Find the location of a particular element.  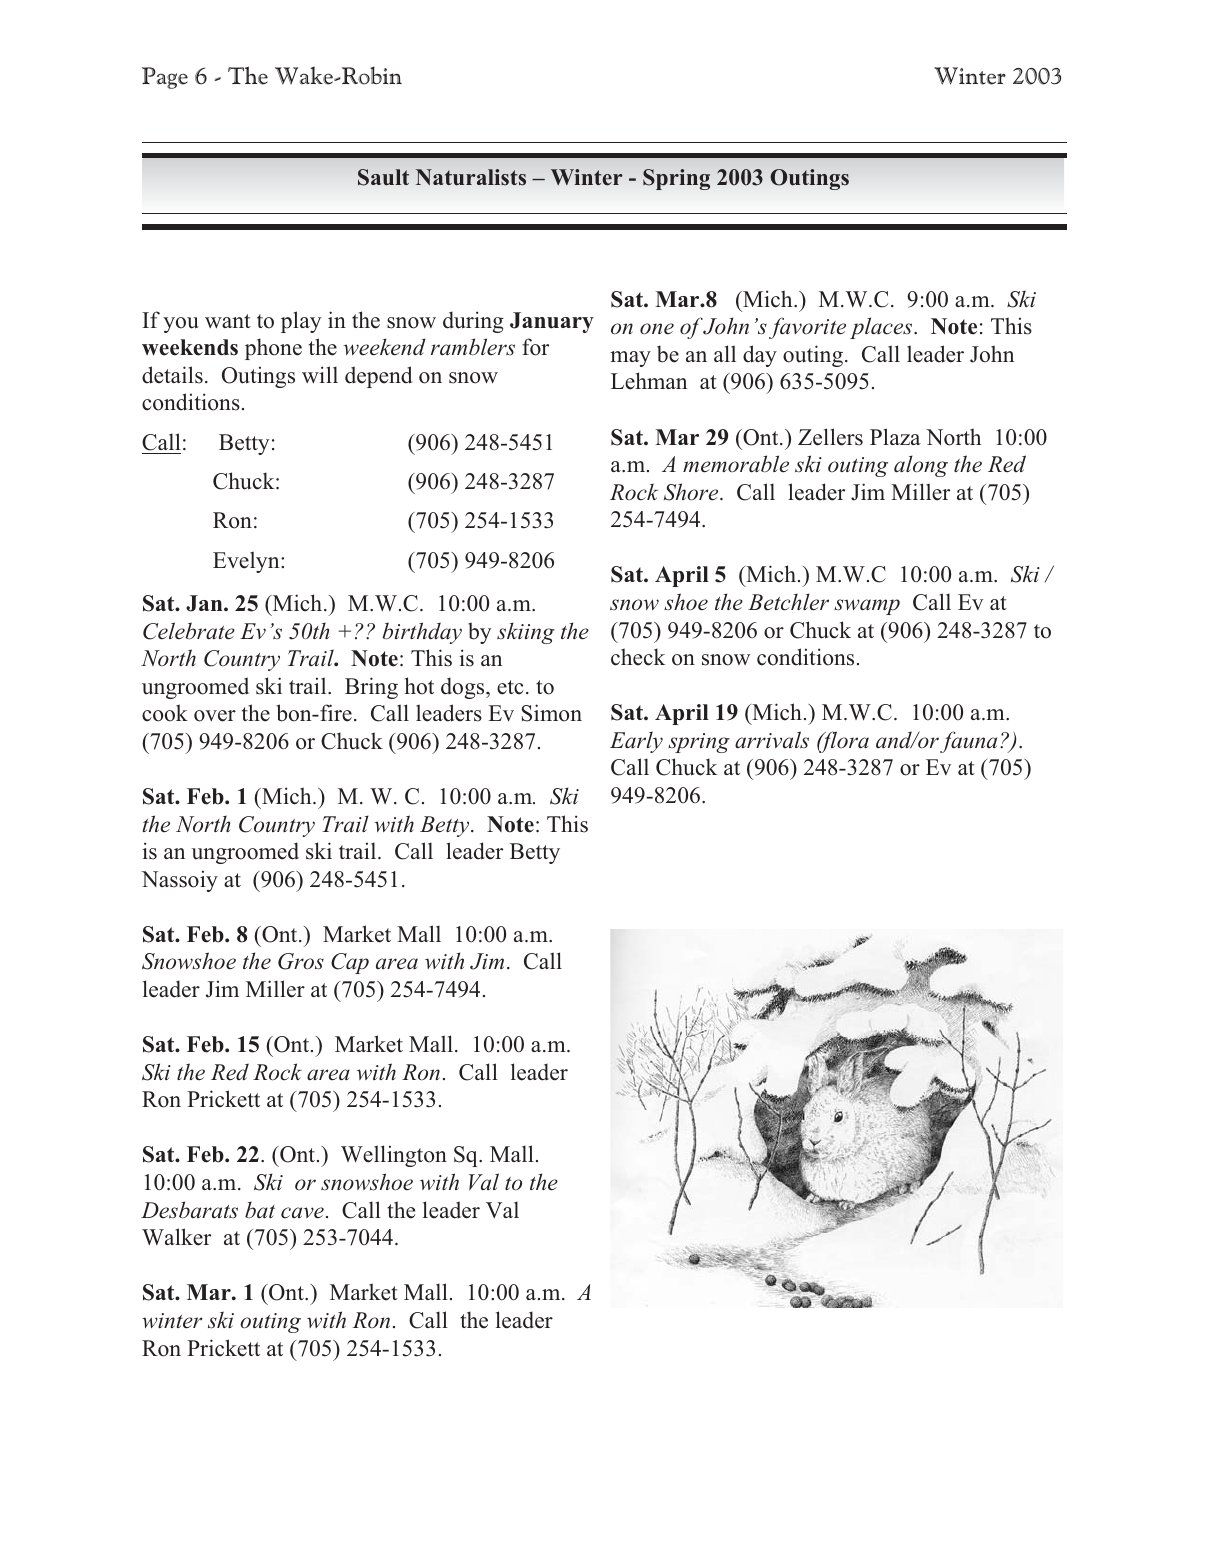

Gros is located at coordinates (301, 961).
